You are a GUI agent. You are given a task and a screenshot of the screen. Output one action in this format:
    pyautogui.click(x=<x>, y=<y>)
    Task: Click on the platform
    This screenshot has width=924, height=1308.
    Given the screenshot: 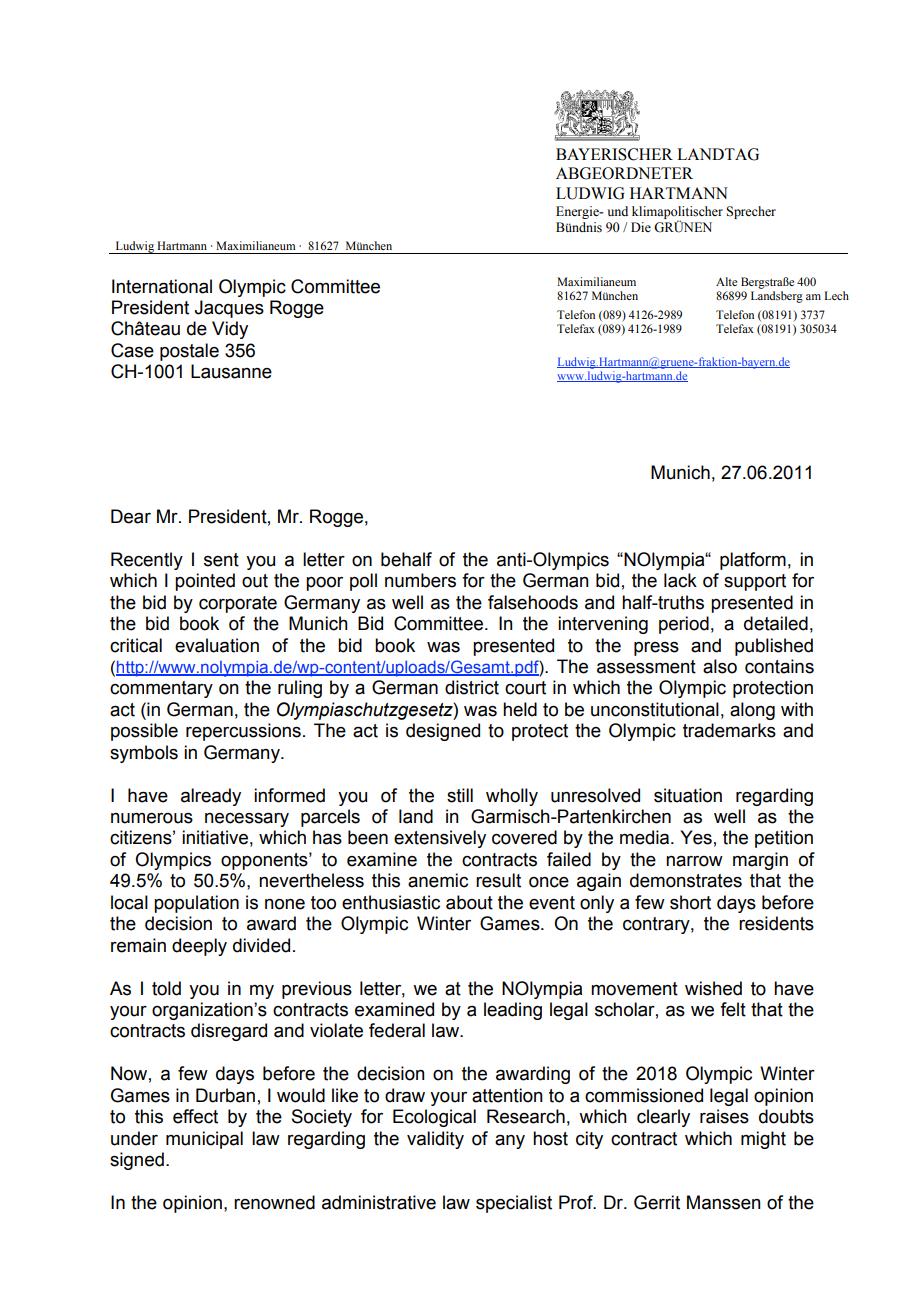 What is the action you would take?
    pyautogui.click(x=753, y=561)
